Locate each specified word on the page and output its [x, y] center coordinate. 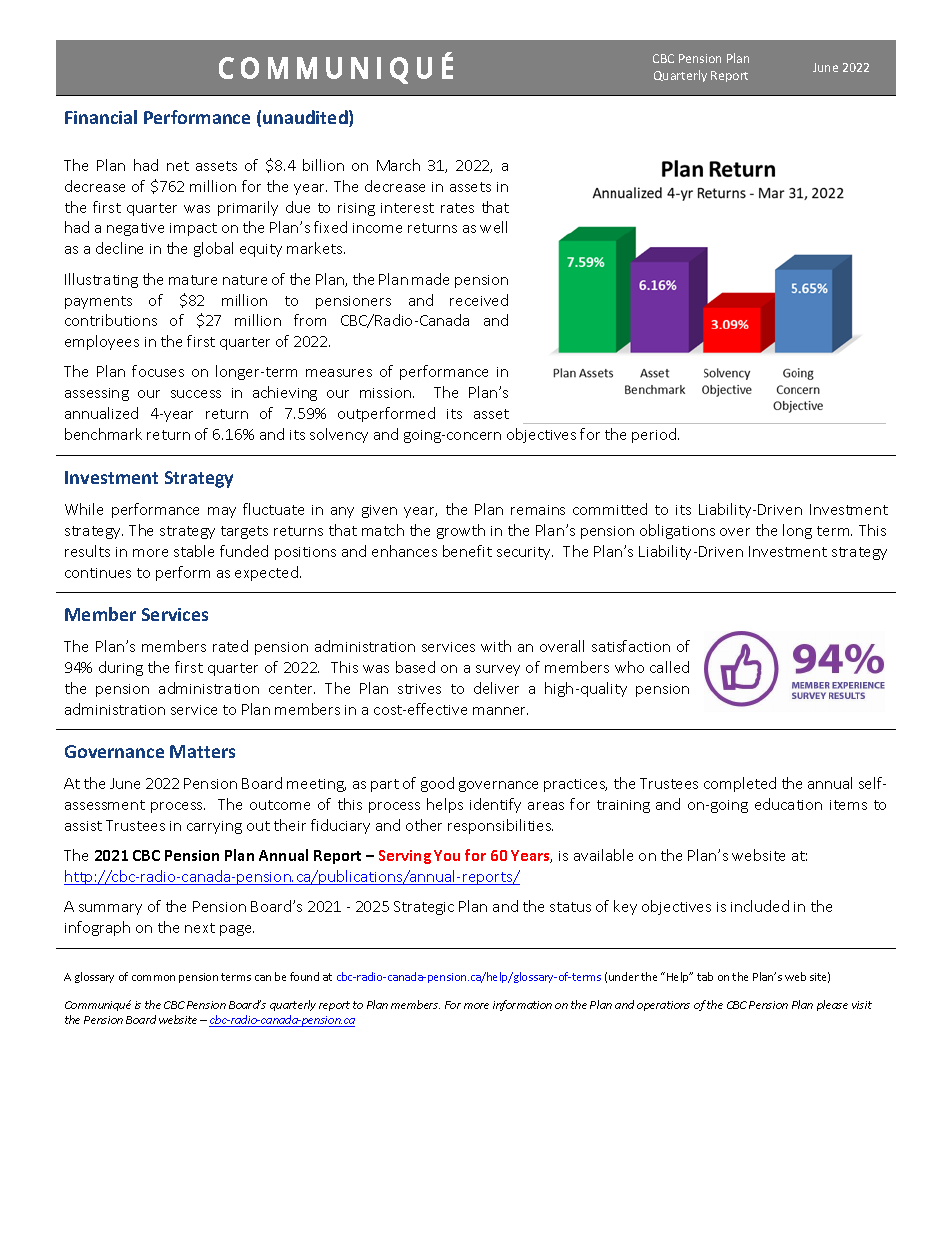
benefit [467, 551]
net [178, 166]
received [479, 300]
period [655, 435]
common [153, 978]
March [398, 165]
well [493, 227]
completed [740, 784]
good [437, 784]
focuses [158, 371]
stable [194, 551]
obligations [677, 531]
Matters [202, 751]
